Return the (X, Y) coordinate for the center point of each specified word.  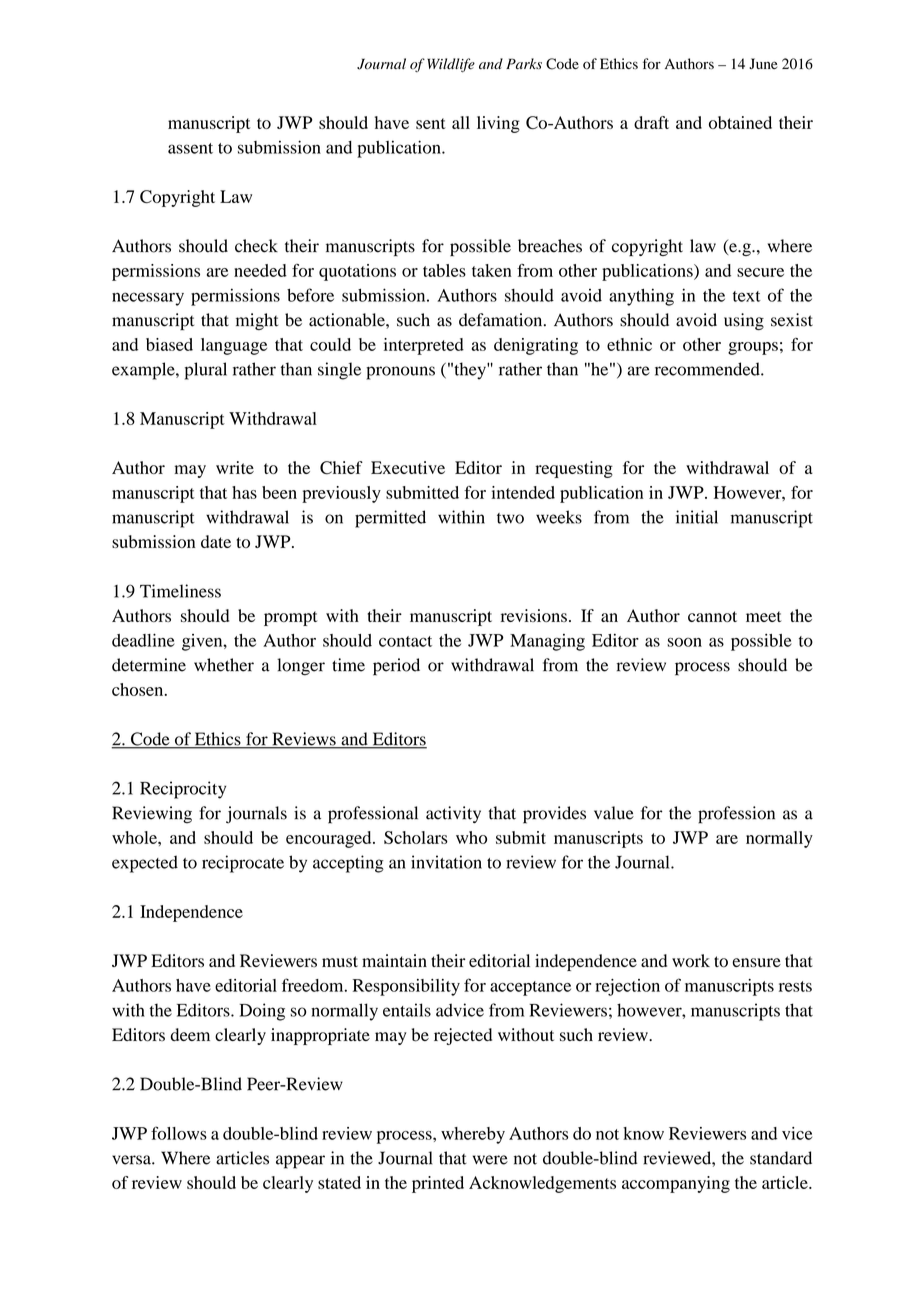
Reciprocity (183, 790)
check (256, 246)
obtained (740, 122)
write (235, 467)
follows (179, 1133)
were (490, 1160)
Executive (408, 467)
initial (697, 517)
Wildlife (451, 65)
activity (453, 814)
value (614, 813)
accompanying (676, 1184)
